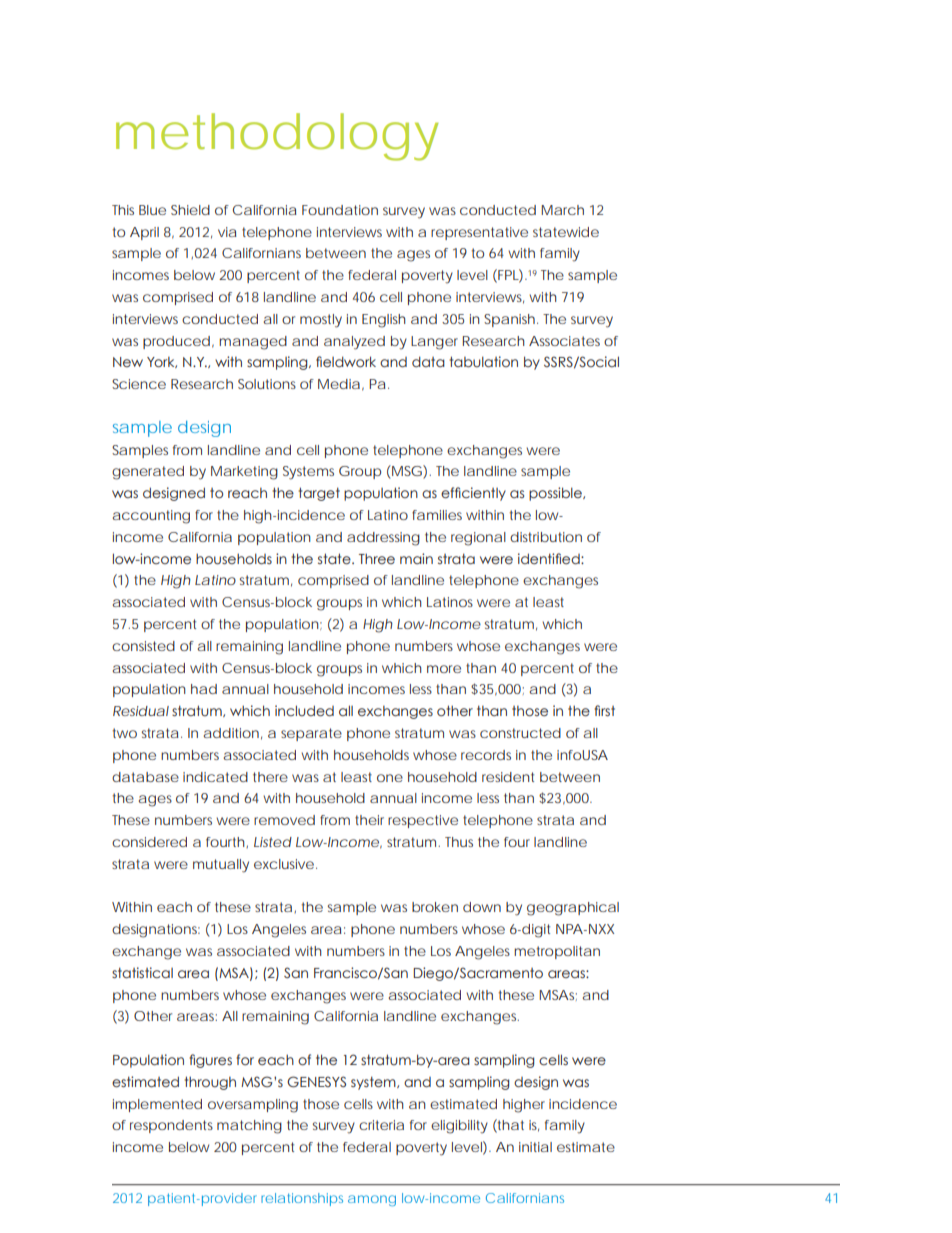 The height and width of the document is (1233, 952). I want to click on resident, so click(508, 777).
